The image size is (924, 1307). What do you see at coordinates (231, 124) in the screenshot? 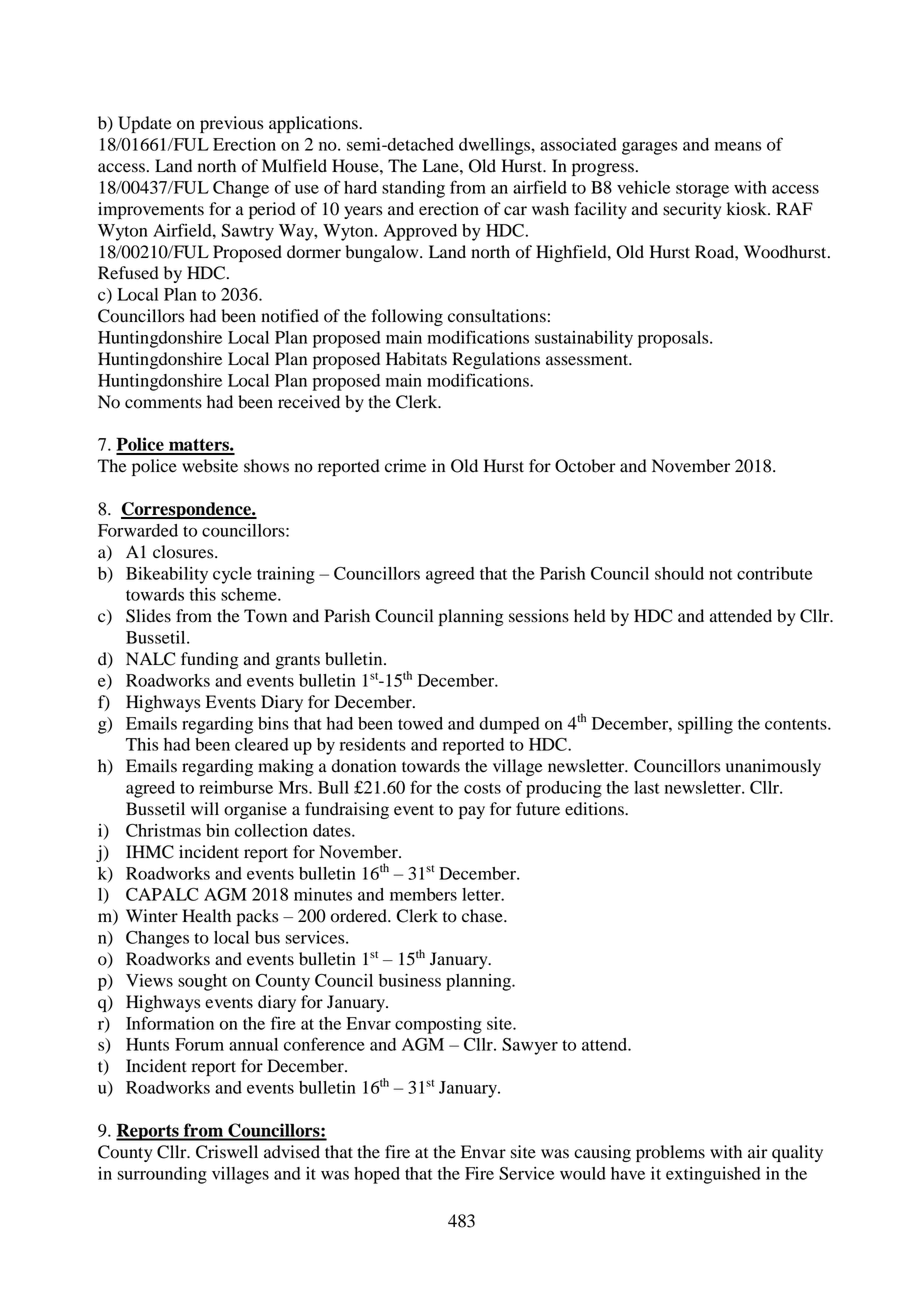
I see `previous` at bounding box center [231, 124].
